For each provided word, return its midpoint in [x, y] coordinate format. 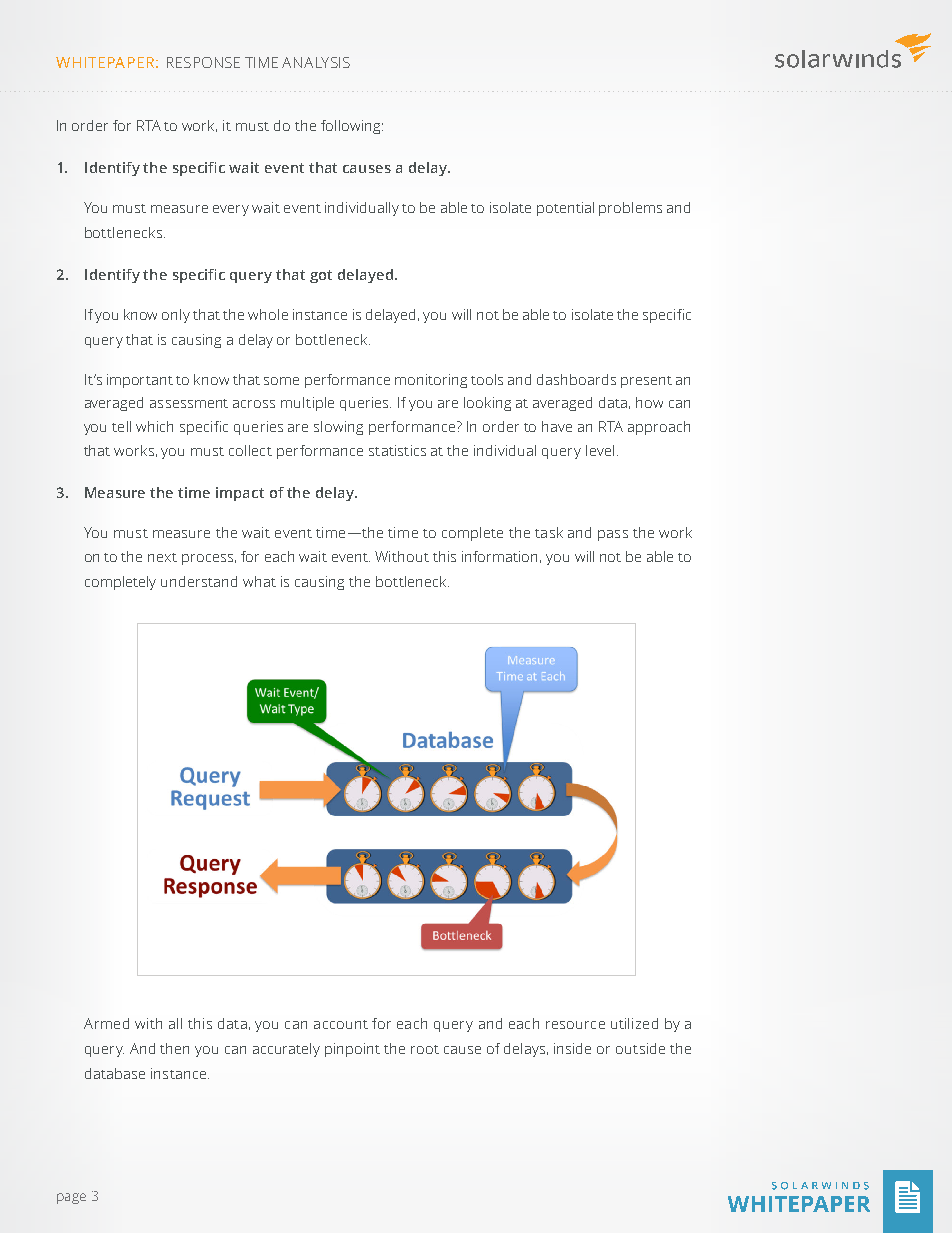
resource [575, 1025]
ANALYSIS [316, 62]
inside [572, 1048]
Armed [106, 1023]
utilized [634, 1023]
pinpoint [352, 1050]
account [341, 1024]
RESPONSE [203, 62]
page [71, 1198]
